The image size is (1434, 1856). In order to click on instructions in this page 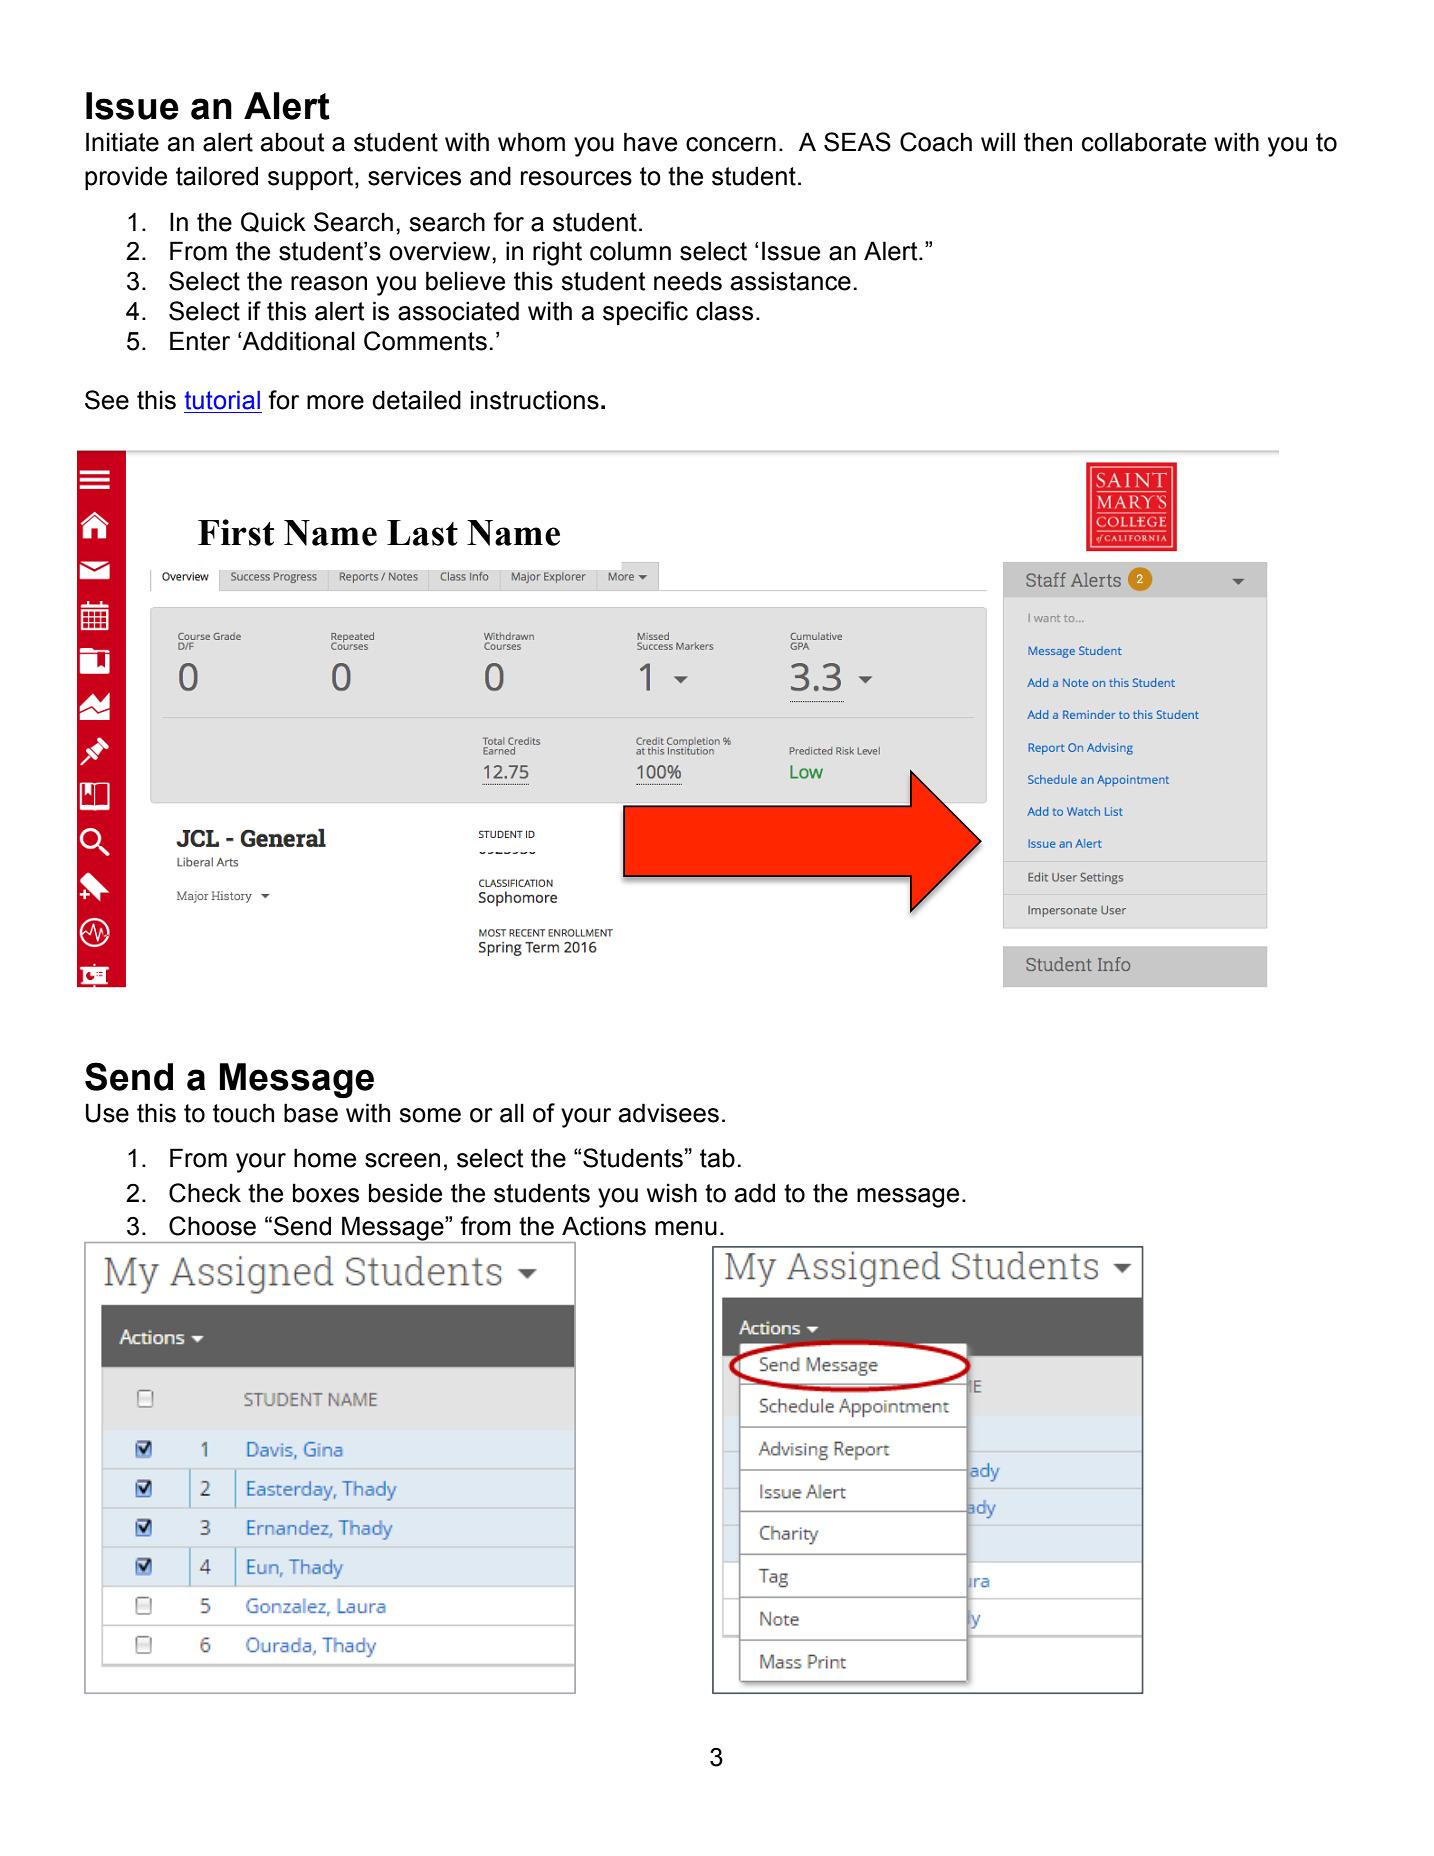, I will do `click(535, 400)`.
